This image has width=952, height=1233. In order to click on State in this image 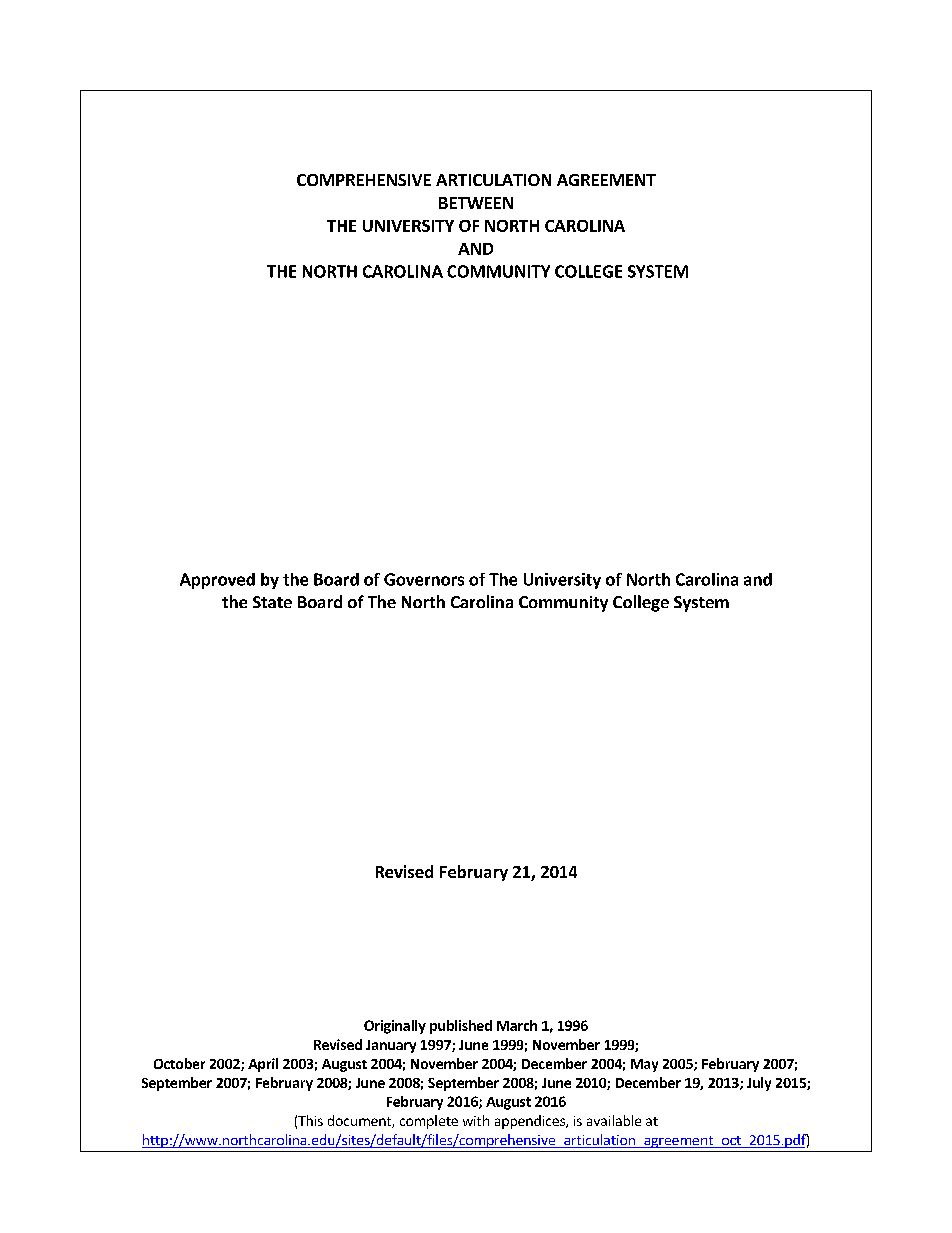, I will do `click(272, 602)`.
